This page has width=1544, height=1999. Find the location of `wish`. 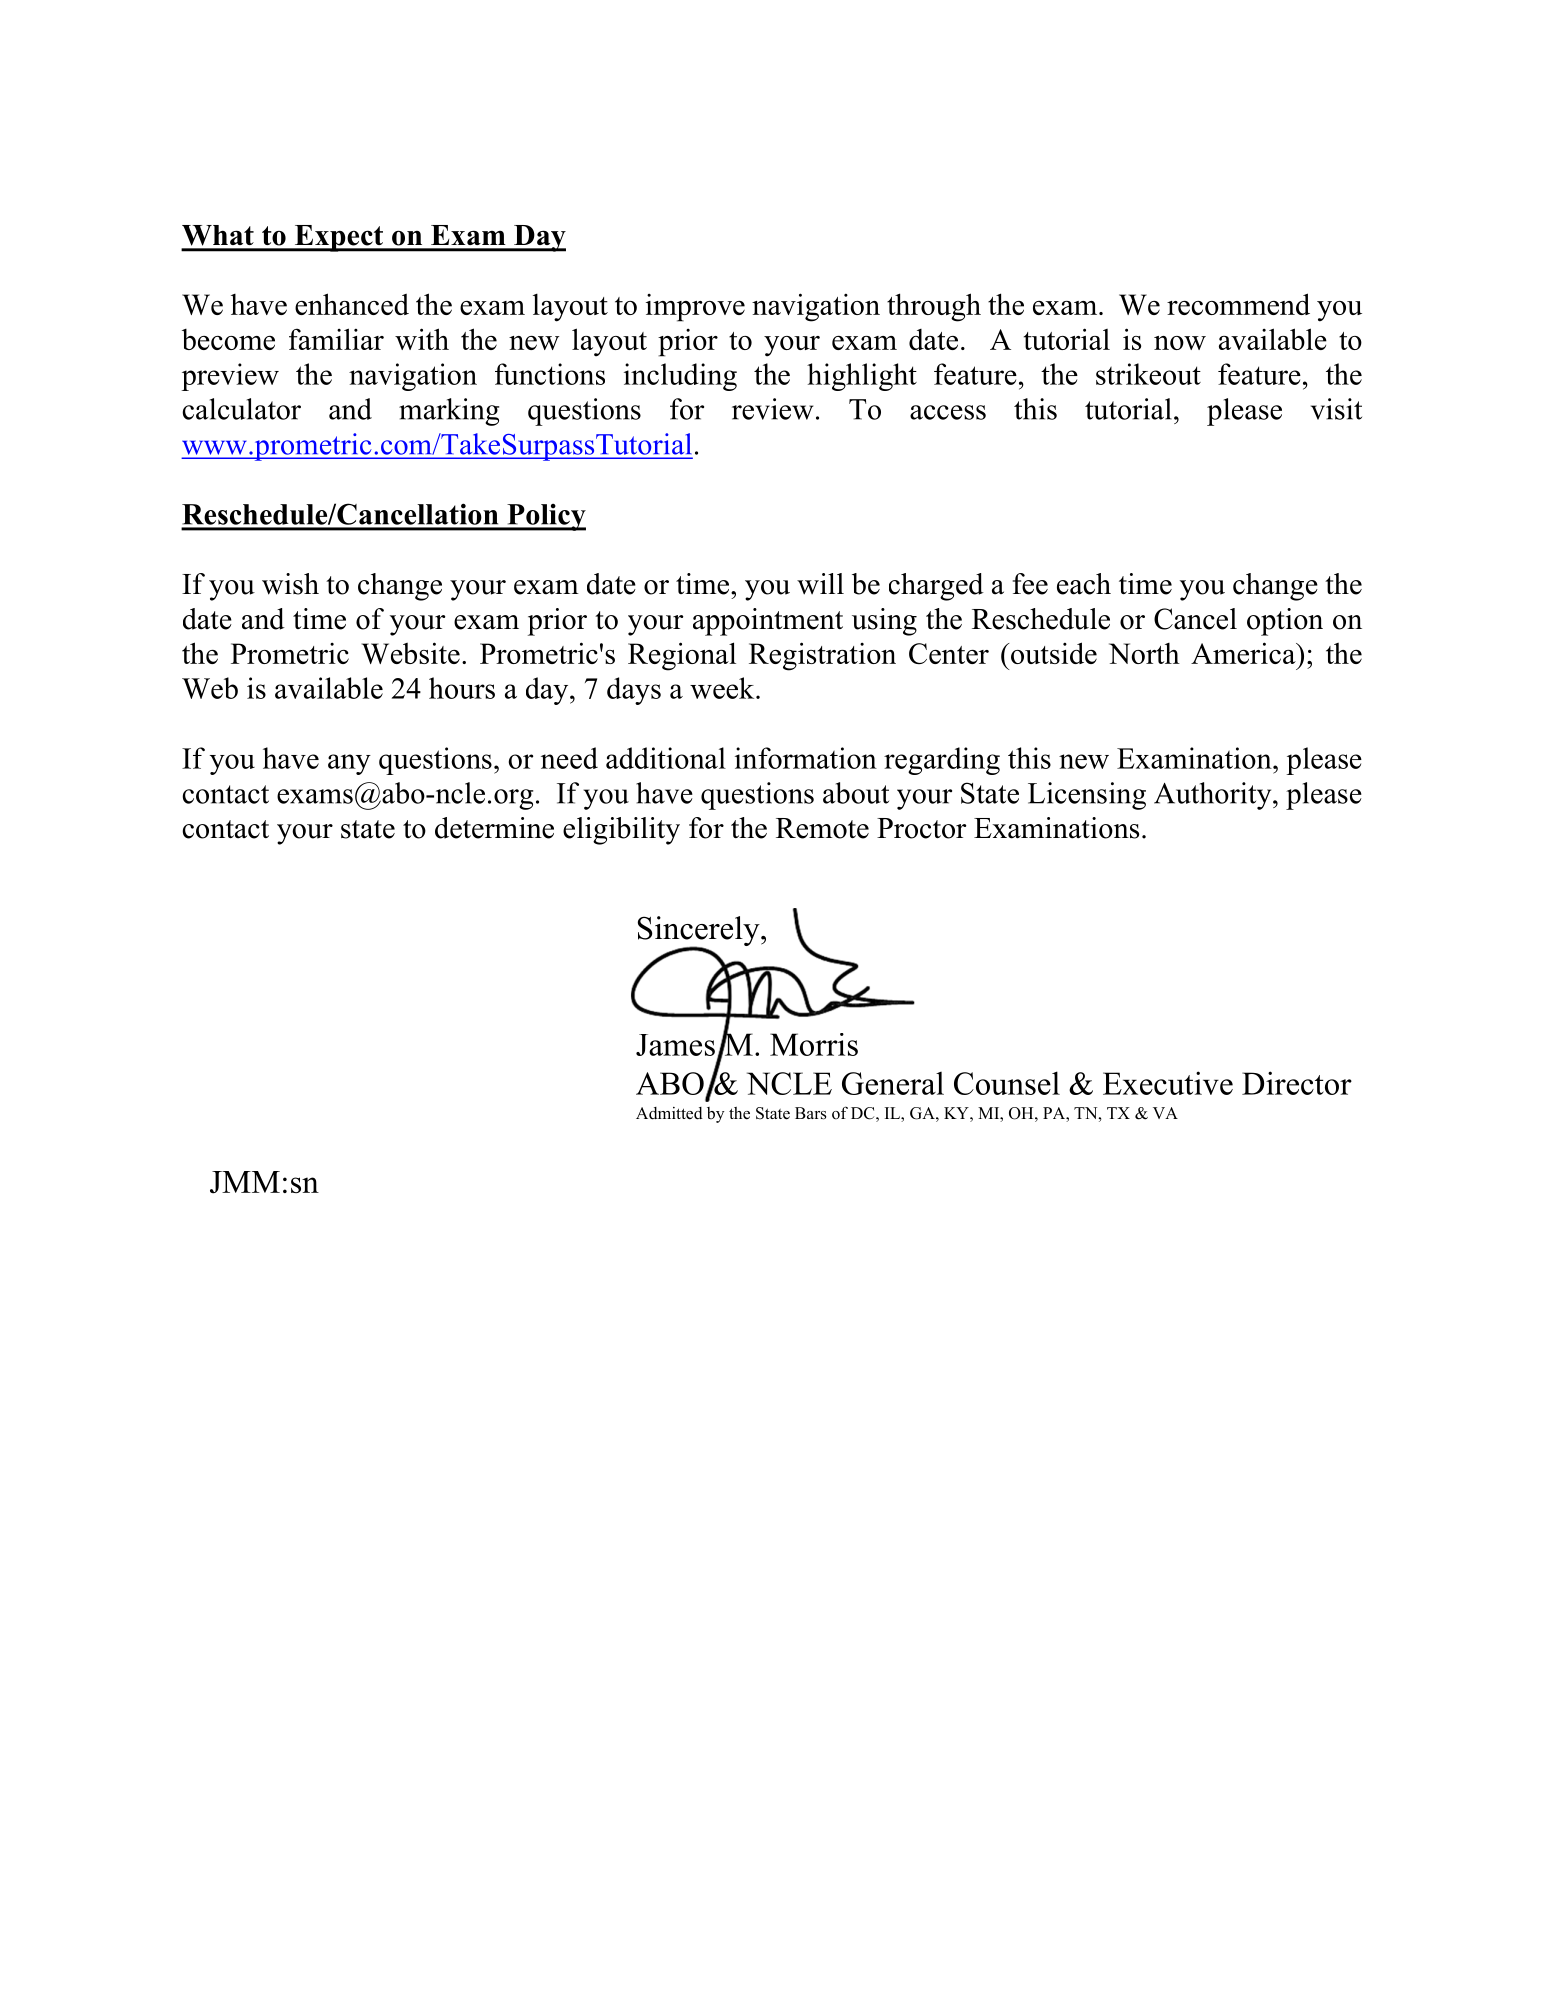

wish is located at coordinates (290, 584).
